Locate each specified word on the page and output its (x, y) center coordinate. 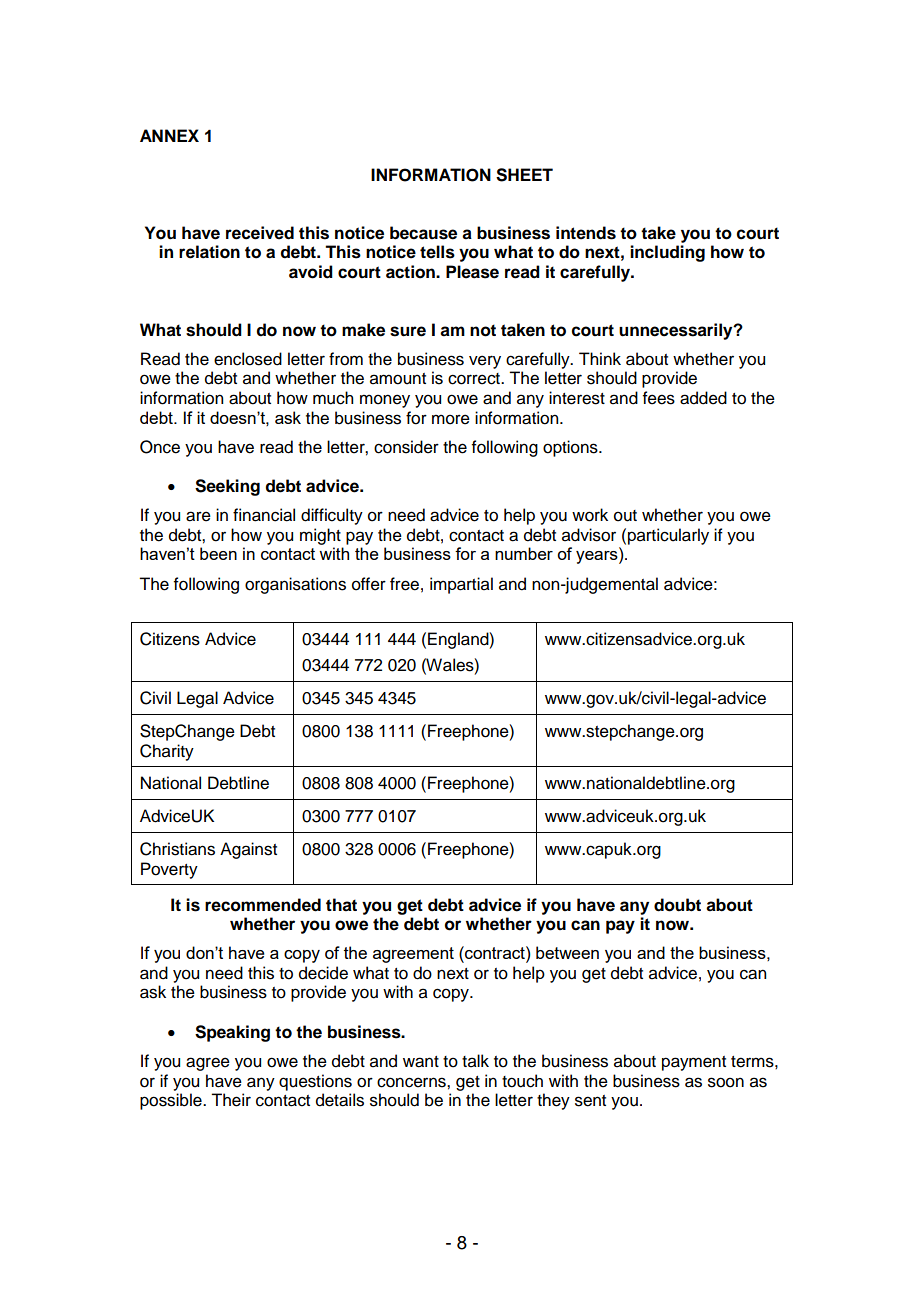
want (421, 1062)
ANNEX (169, 135)
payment (694, 1063)
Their (231, 1100)
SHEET (524, 175)
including (667, 253)
